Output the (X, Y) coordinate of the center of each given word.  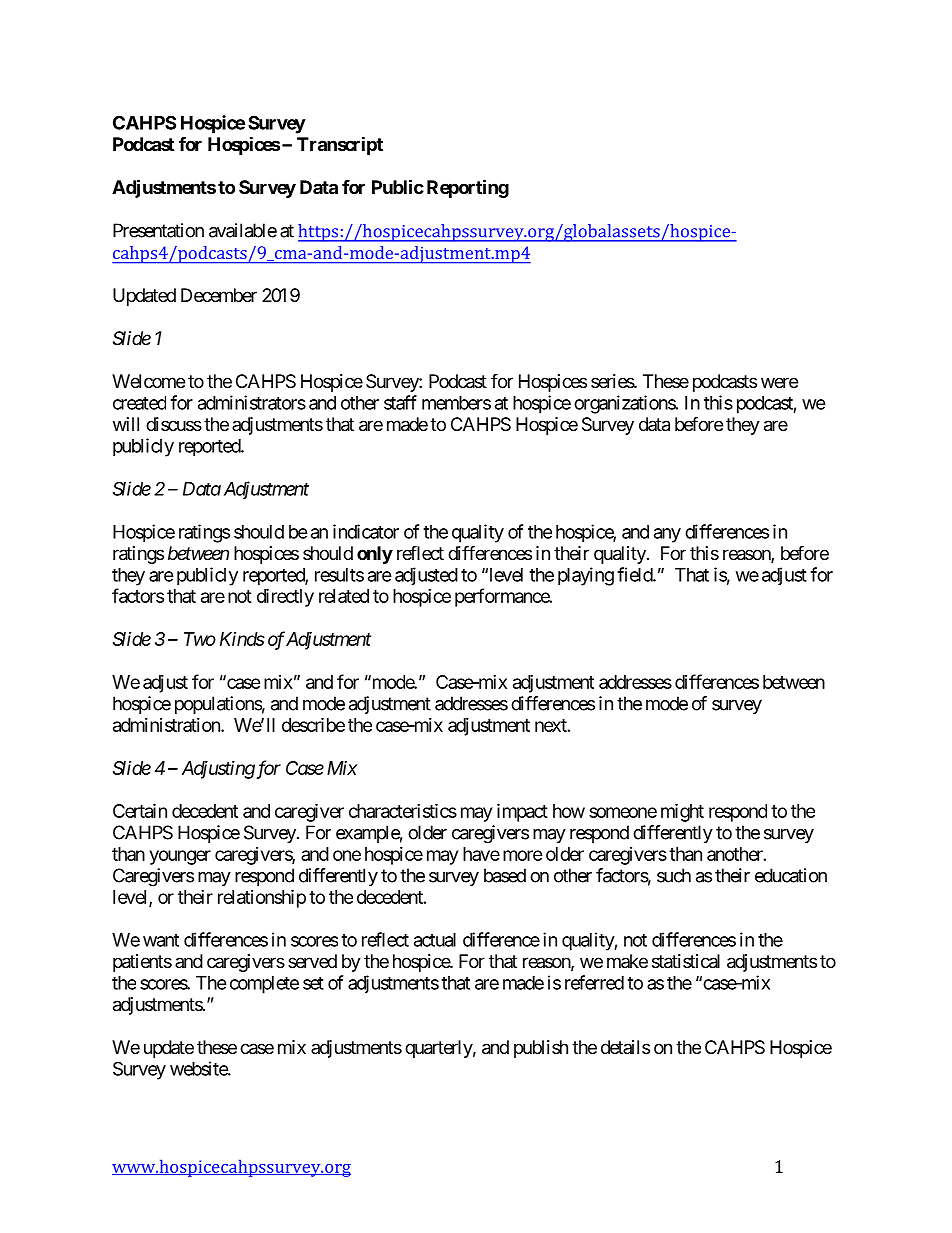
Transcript (340, 145)
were (779, 382)
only (375, 555)
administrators (252, 402)
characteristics (403, 810)
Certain (140, 810)
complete (264, 985)
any (667, 535)
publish (541, 1049)
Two (200, 639)
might (682, 812)
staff (400, 402)
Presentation (158, 230)
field (635, 574)
